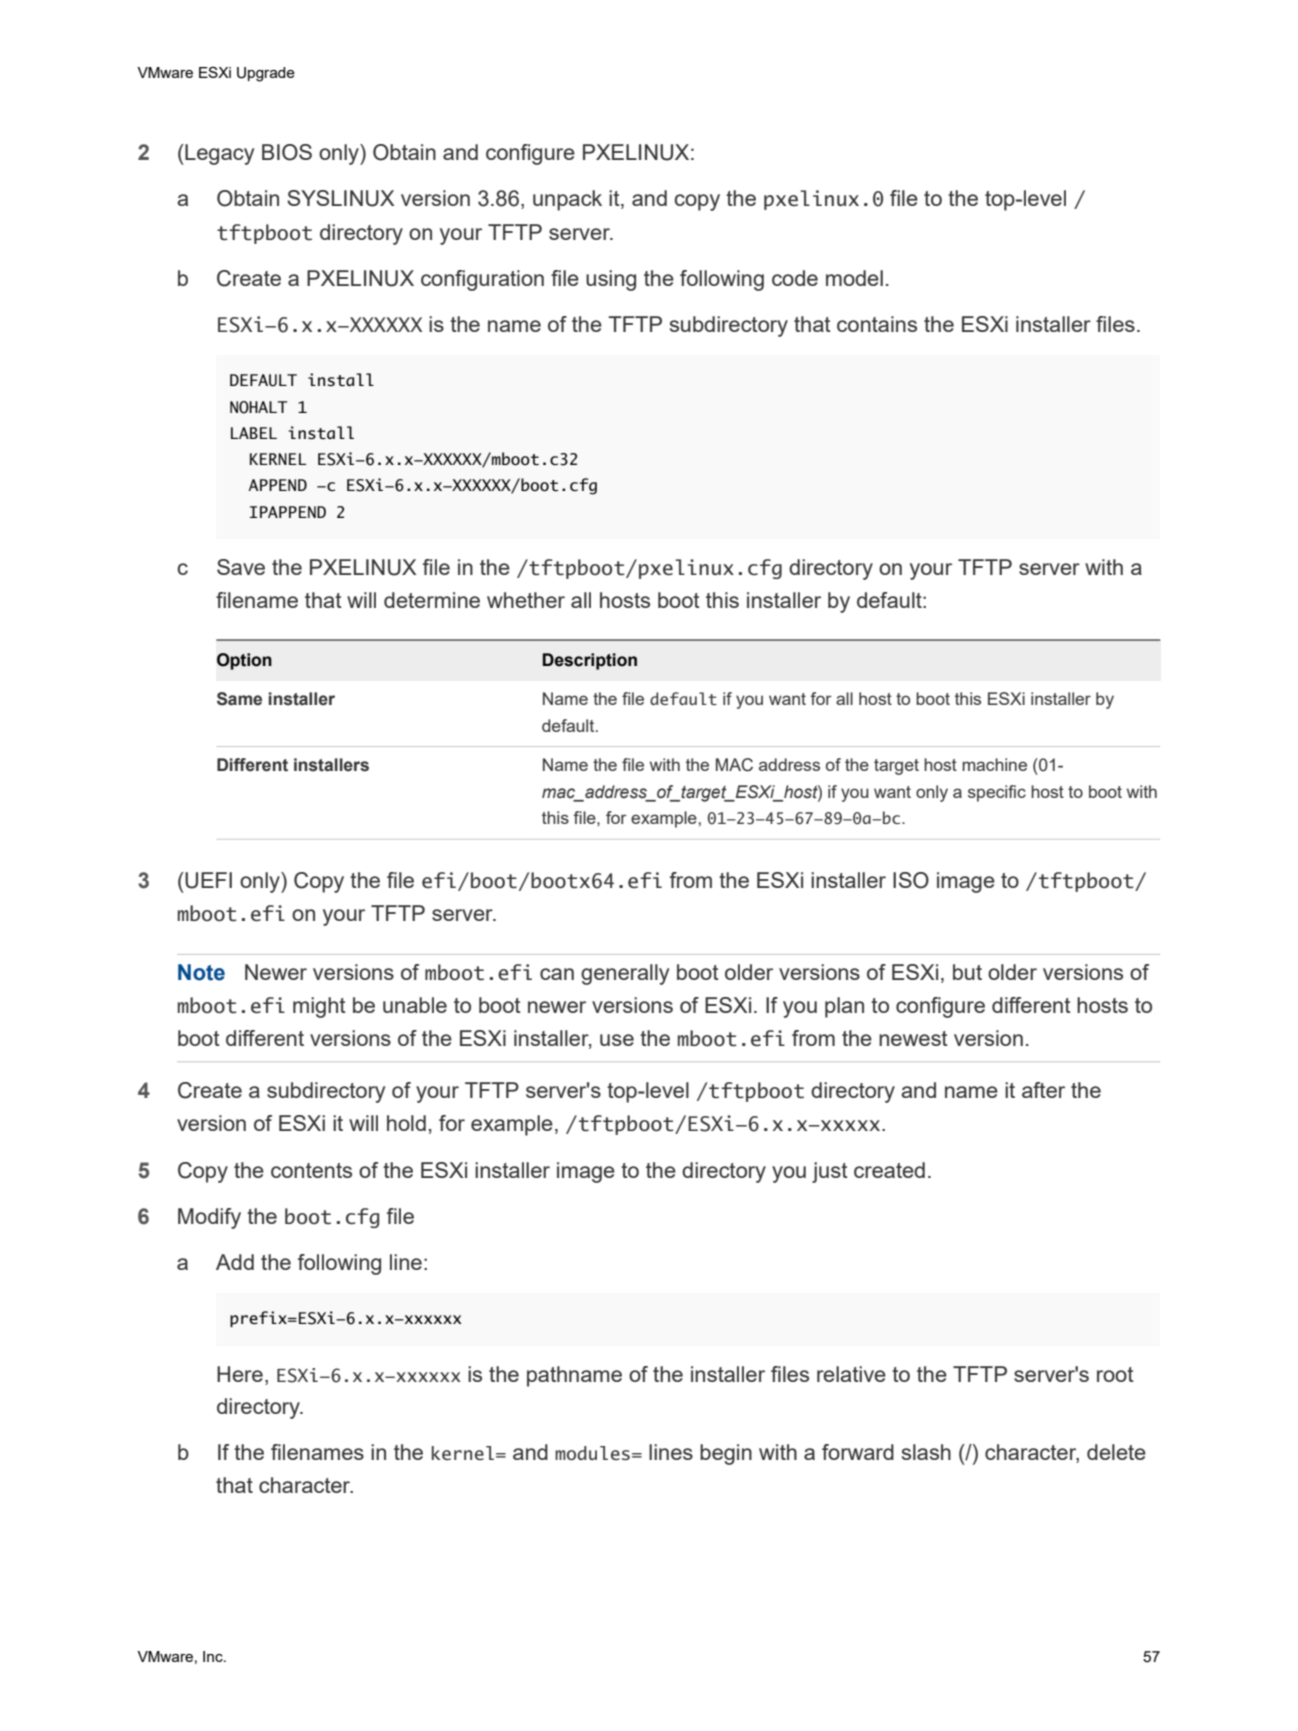  I want to click on contents, so click(311, 1170).
